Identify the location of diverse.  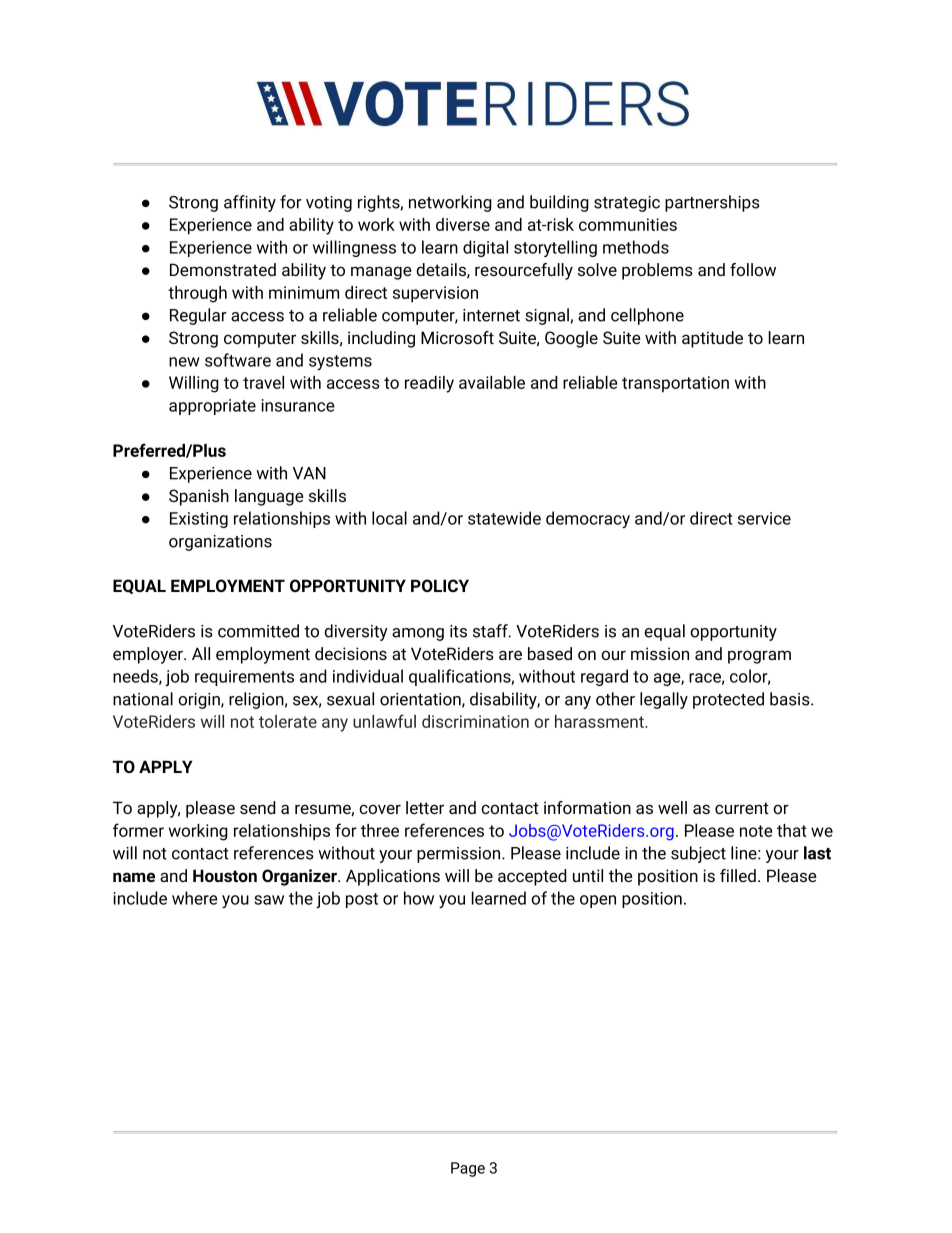
(463, 224).
